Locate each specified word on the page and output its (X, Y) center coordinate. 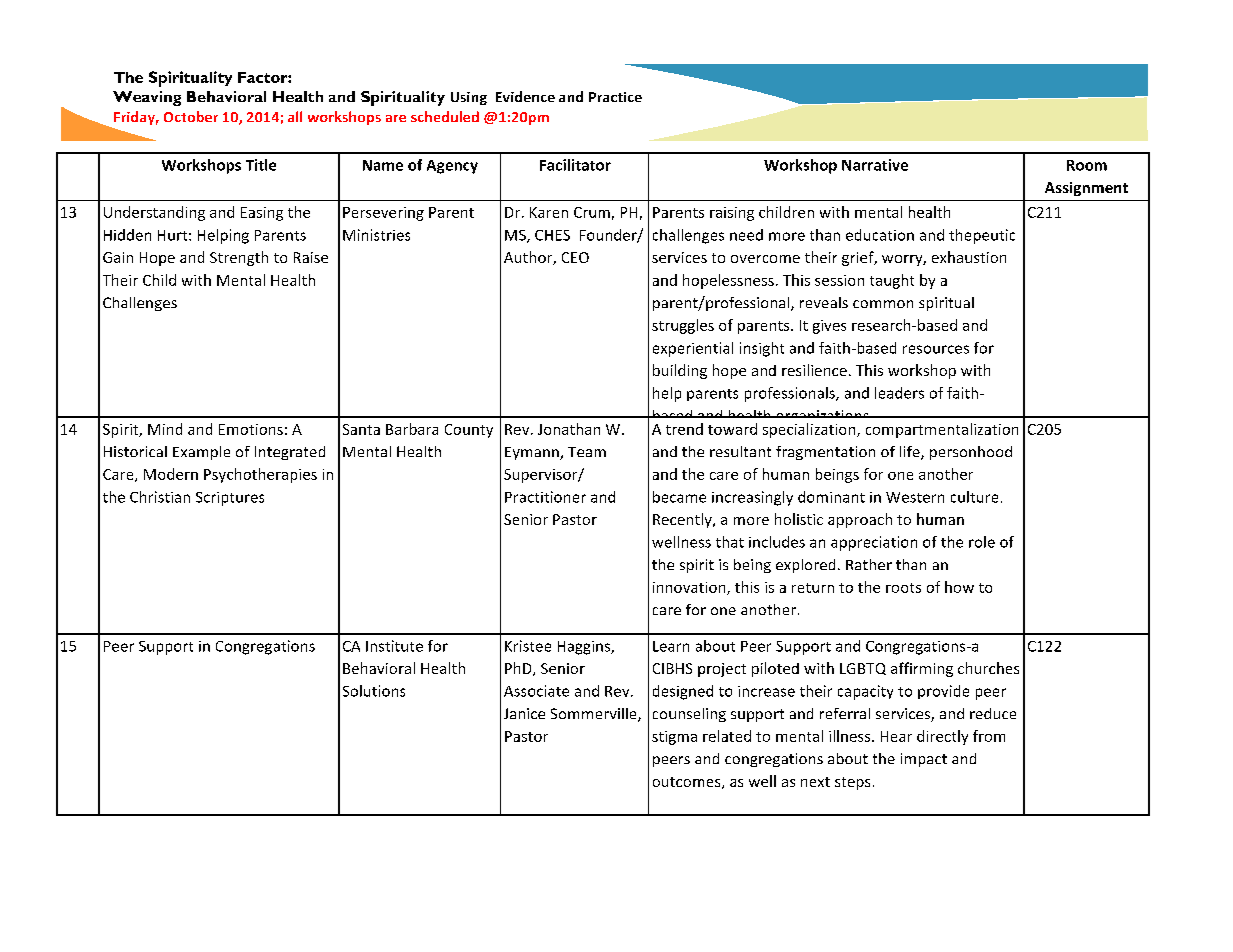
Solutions (374, 691)
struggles (683, 326)
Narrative (875, 165)
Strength (239, 258)
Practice (615, 97)
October (191, 116)
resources (936, 349)
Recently (683, 520)
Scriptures (230, 499)
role (982, 542)
